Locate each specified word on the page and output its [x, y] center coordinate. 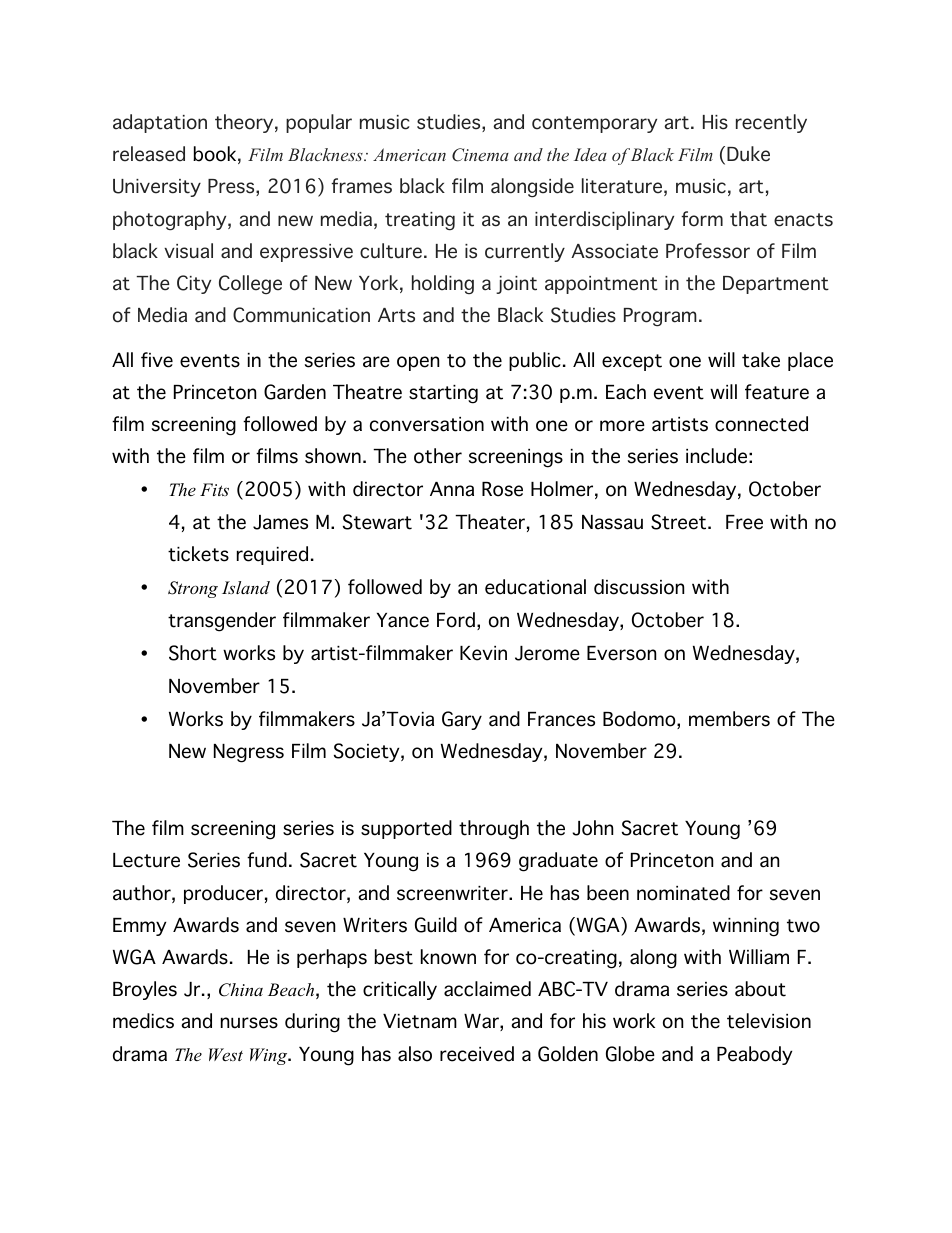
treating [420, 221]
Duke [748, 154]
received [477, 1054]
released [149, 154]
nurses [249, 1023]
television [769, 1021]
